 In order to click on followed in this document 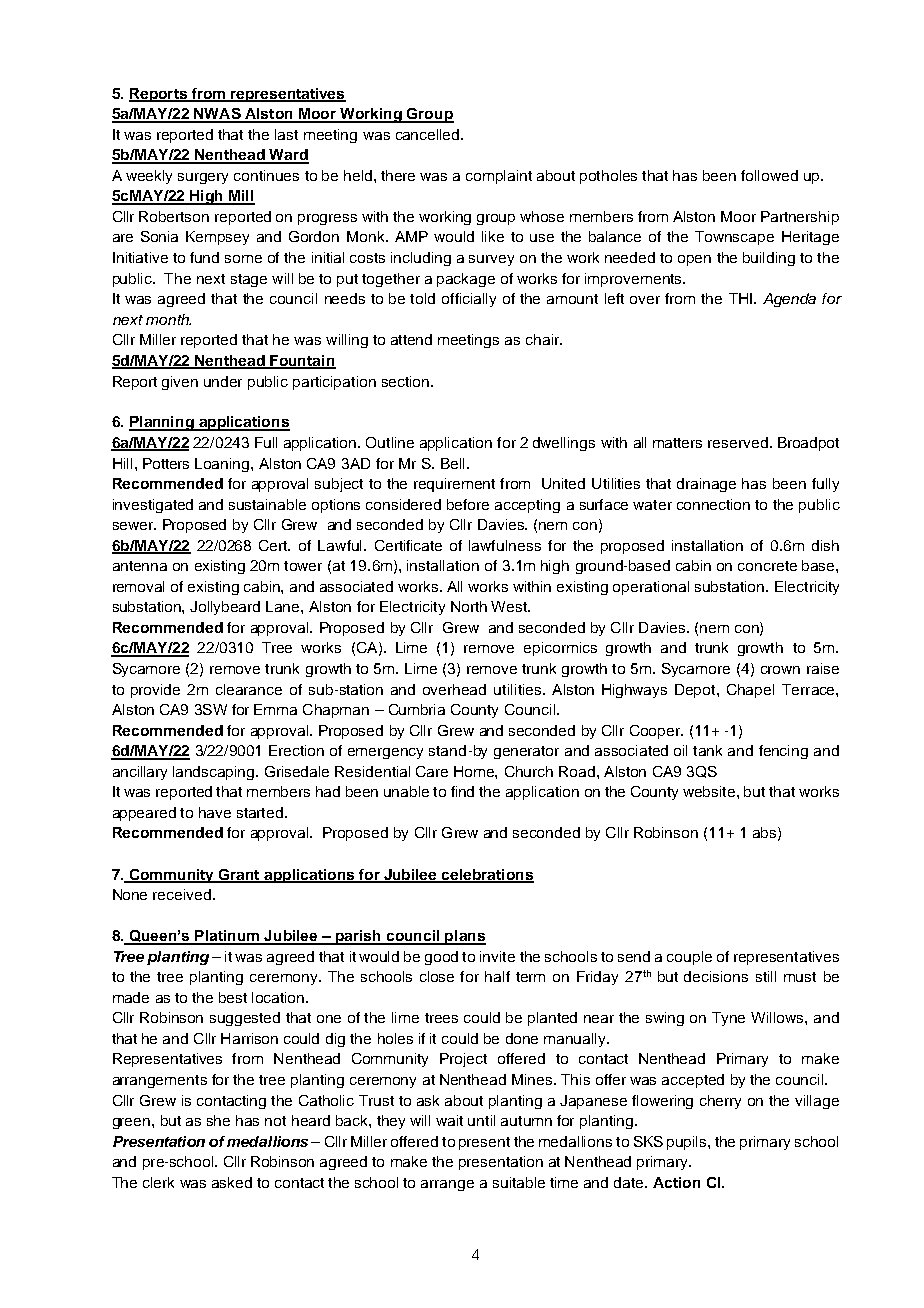, I will do `click(769, 175)`.
